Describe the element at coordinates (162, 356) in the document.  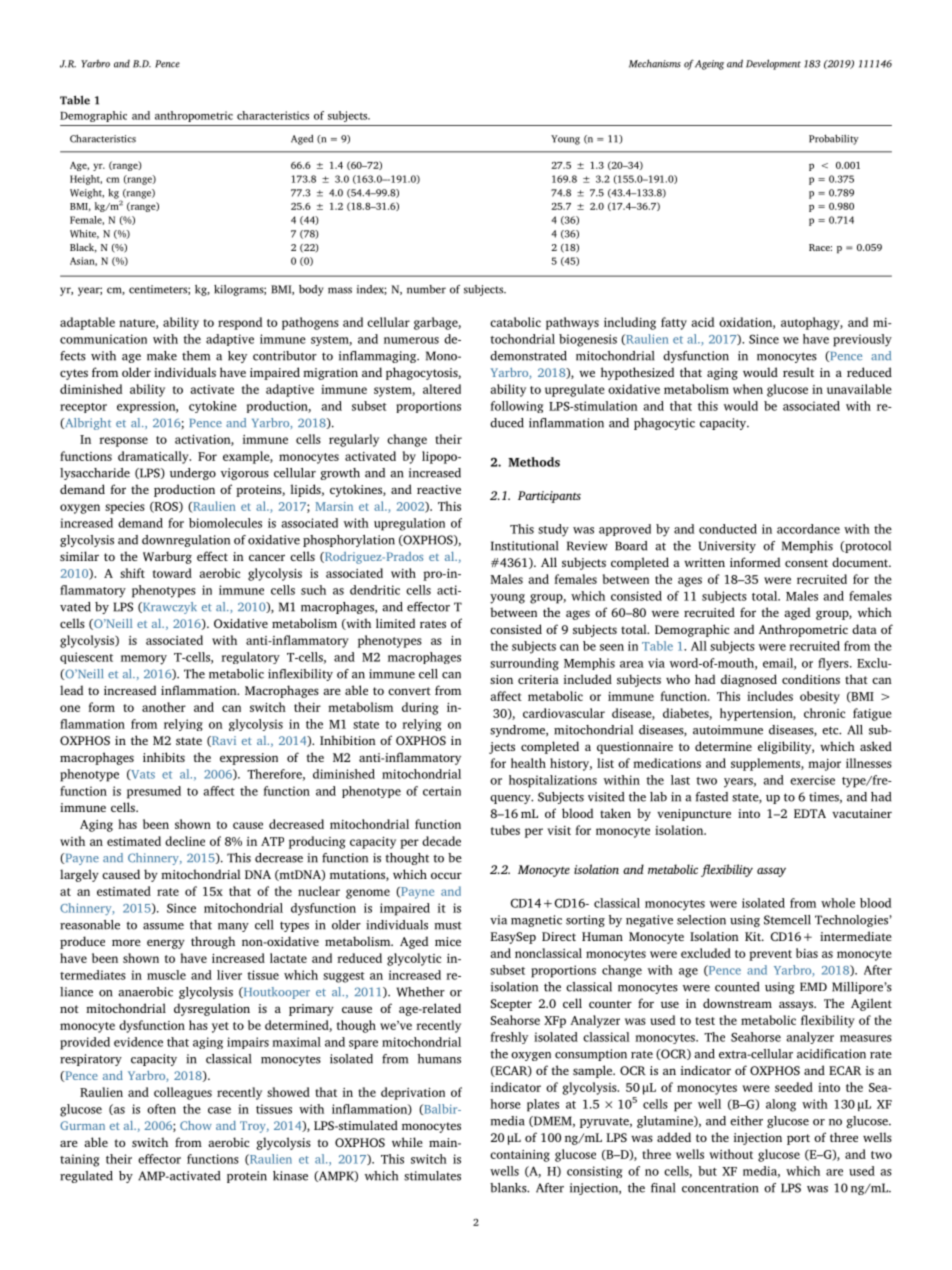
I see `make` at that location.
